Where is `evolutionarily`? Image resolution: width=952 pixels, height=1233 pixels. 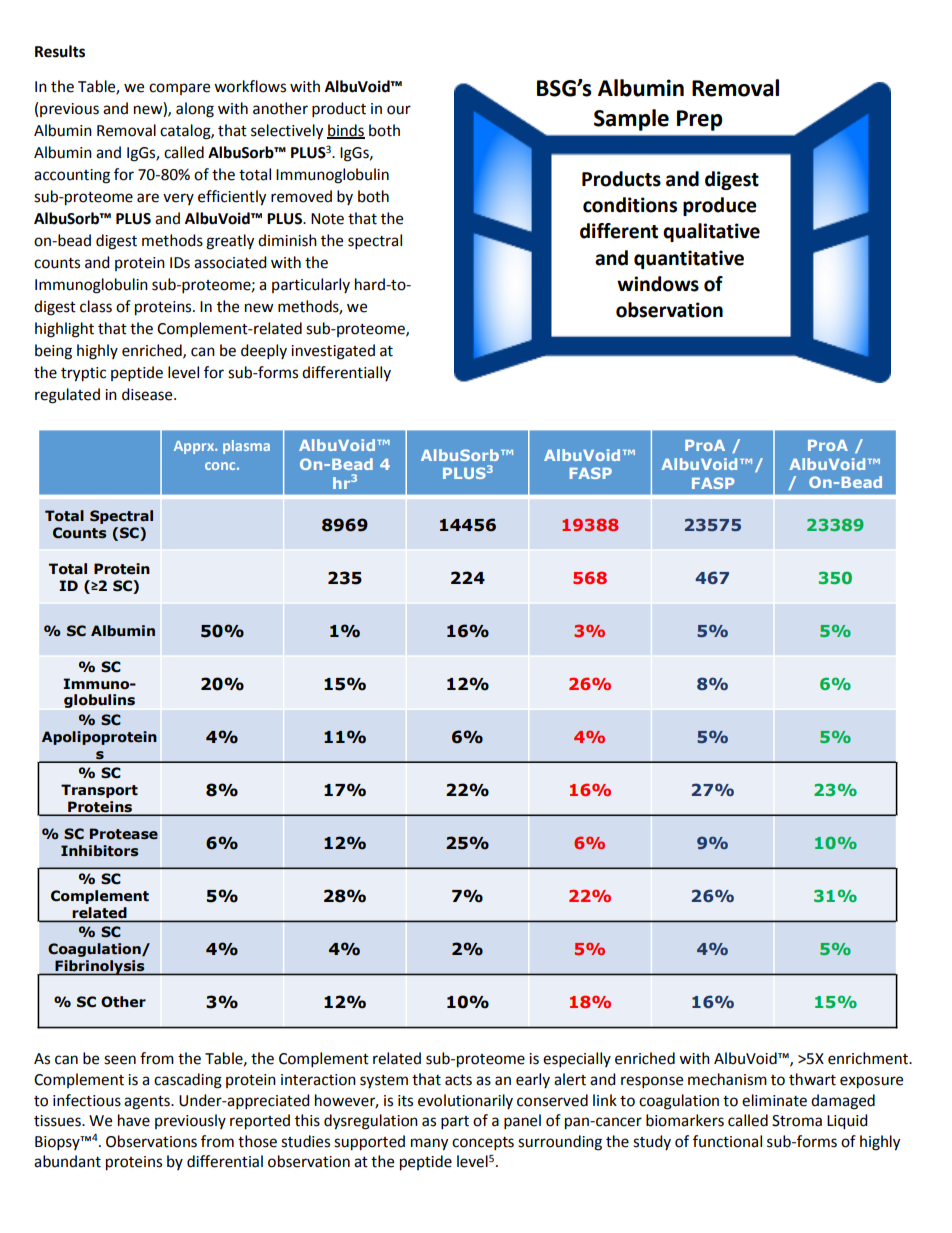 evolutionarily is located at coordinates (465, 1101).
